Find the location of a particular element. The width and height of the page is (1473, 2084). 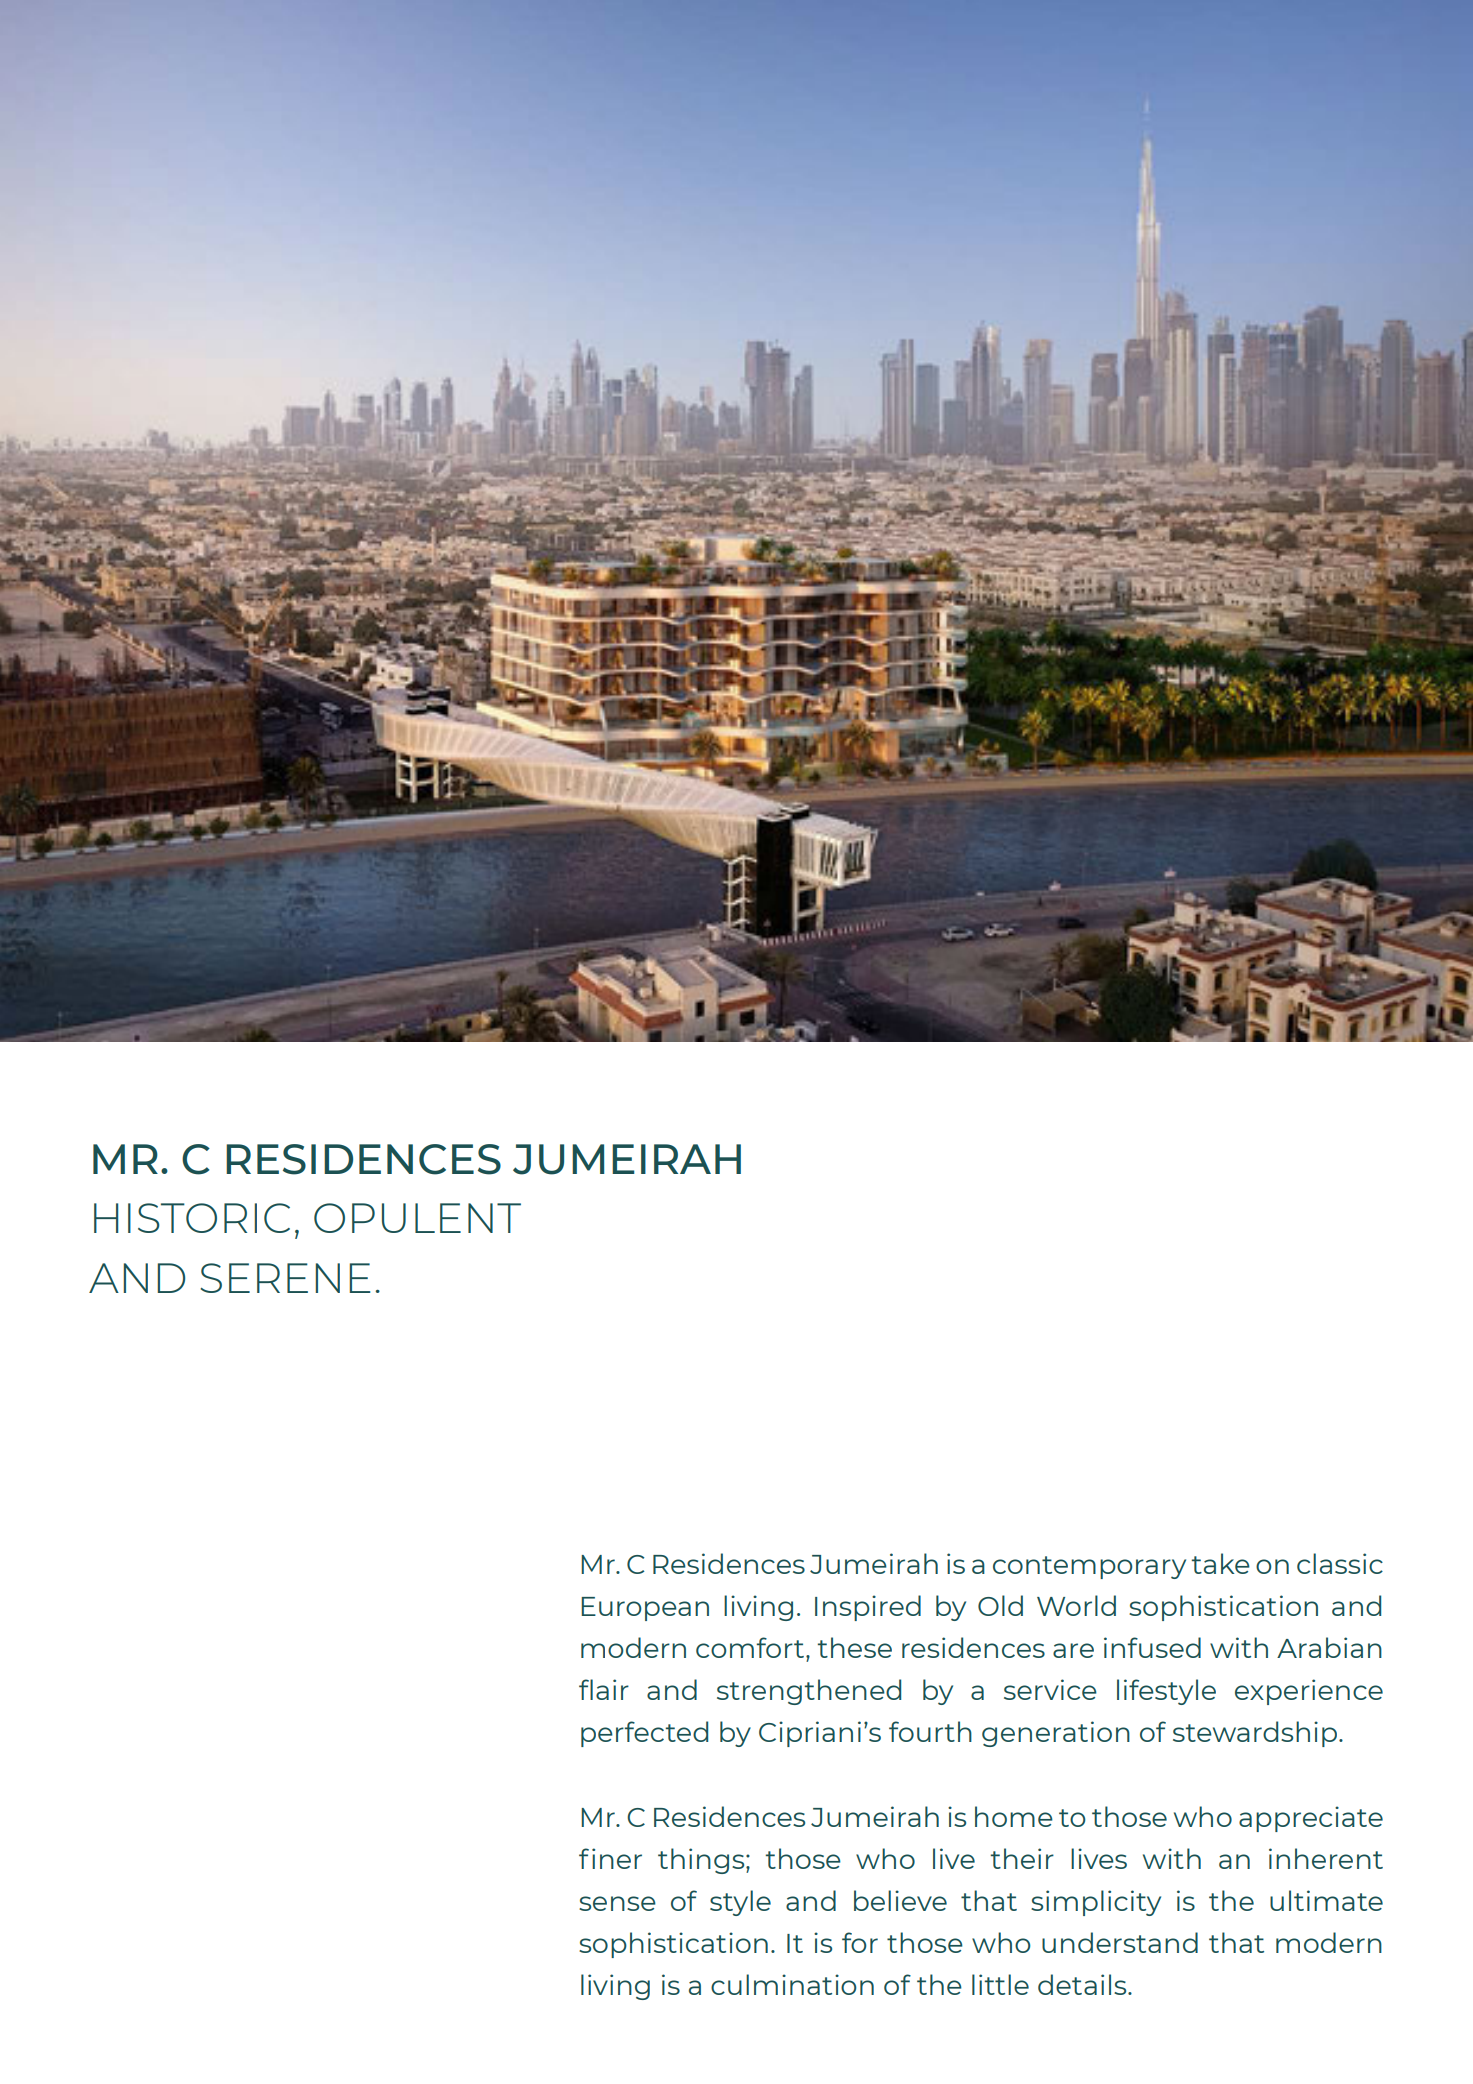

Inspired is located at coordinates (868, 1608).
